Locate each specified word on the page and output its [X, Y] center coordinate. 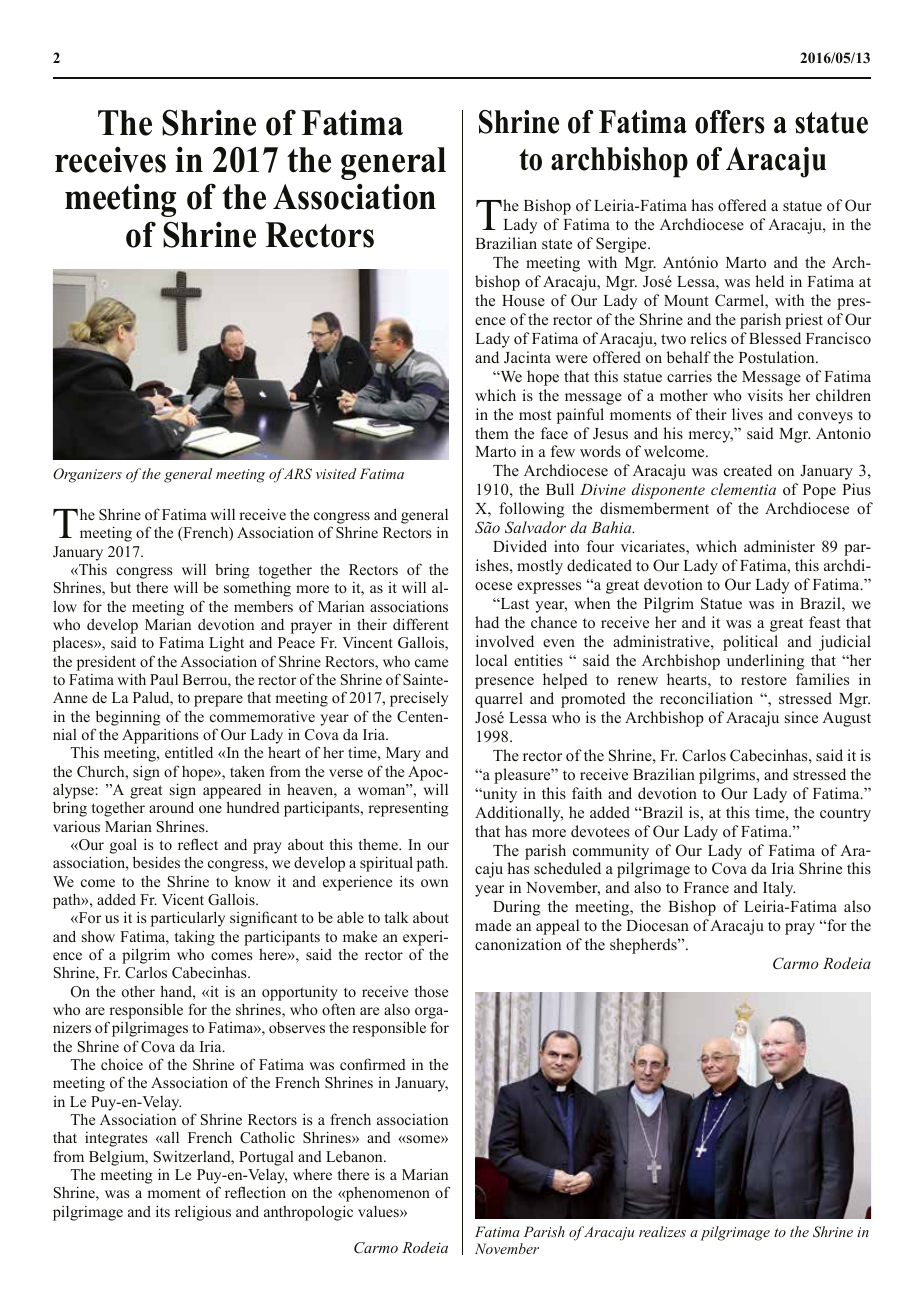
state [557, 244]
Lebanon [355, 1156]
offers [730, 122]
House [523, 300]
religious [203, 1213]
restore [764, 680]
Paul [164, 679]
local [491, 660]
